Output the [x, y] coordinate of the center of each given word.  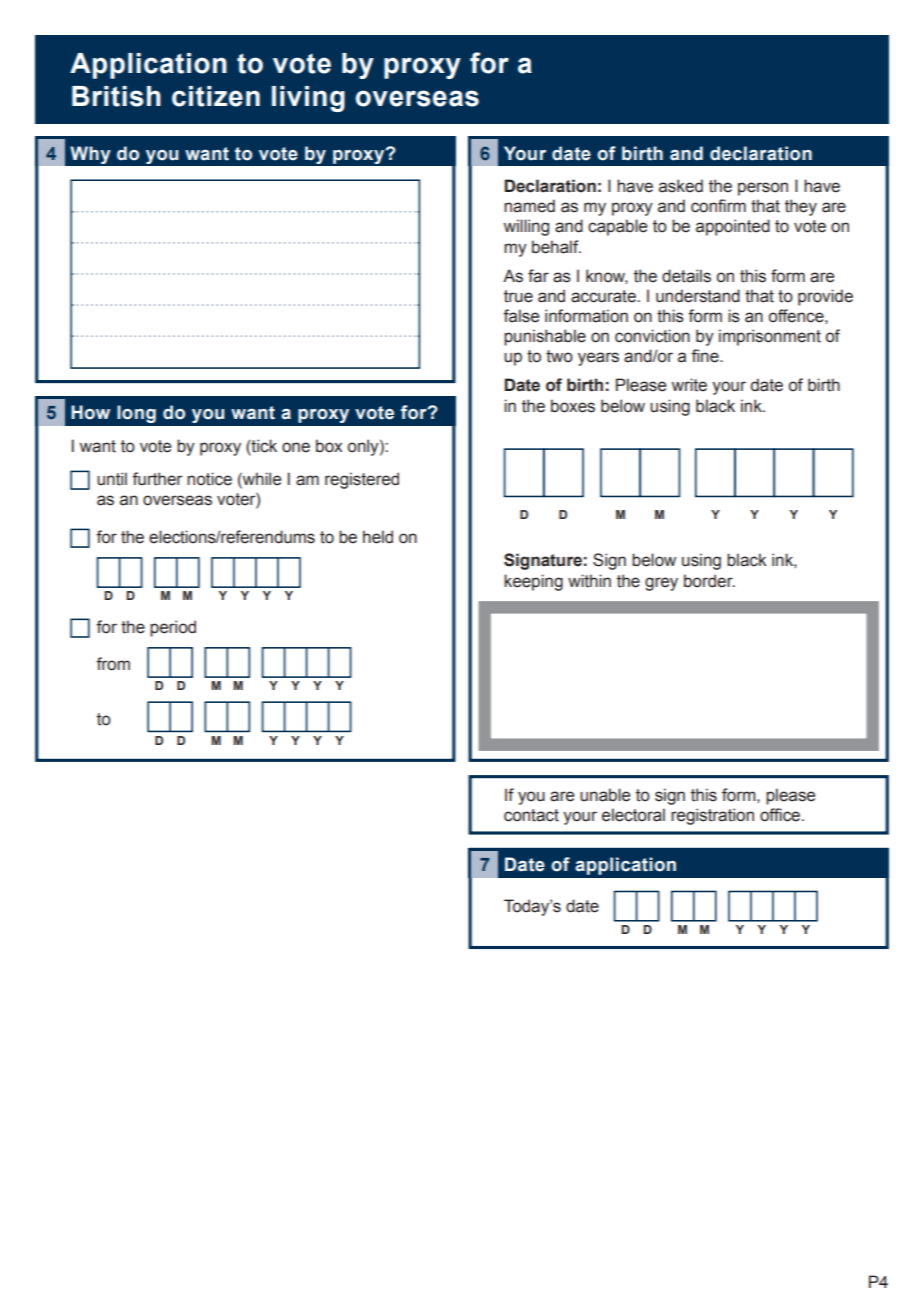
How [90, 412]
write [689, 385]
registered [362, 480]
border [709, 581]
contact [531, 815]
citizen [216, 96]
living [308, 99]
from [113, 664]
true [518, 296]
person [763, 189]
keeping [533, 582]
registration [712, 816]
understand [698, 296]
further [157, 479]
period [173, 628]
